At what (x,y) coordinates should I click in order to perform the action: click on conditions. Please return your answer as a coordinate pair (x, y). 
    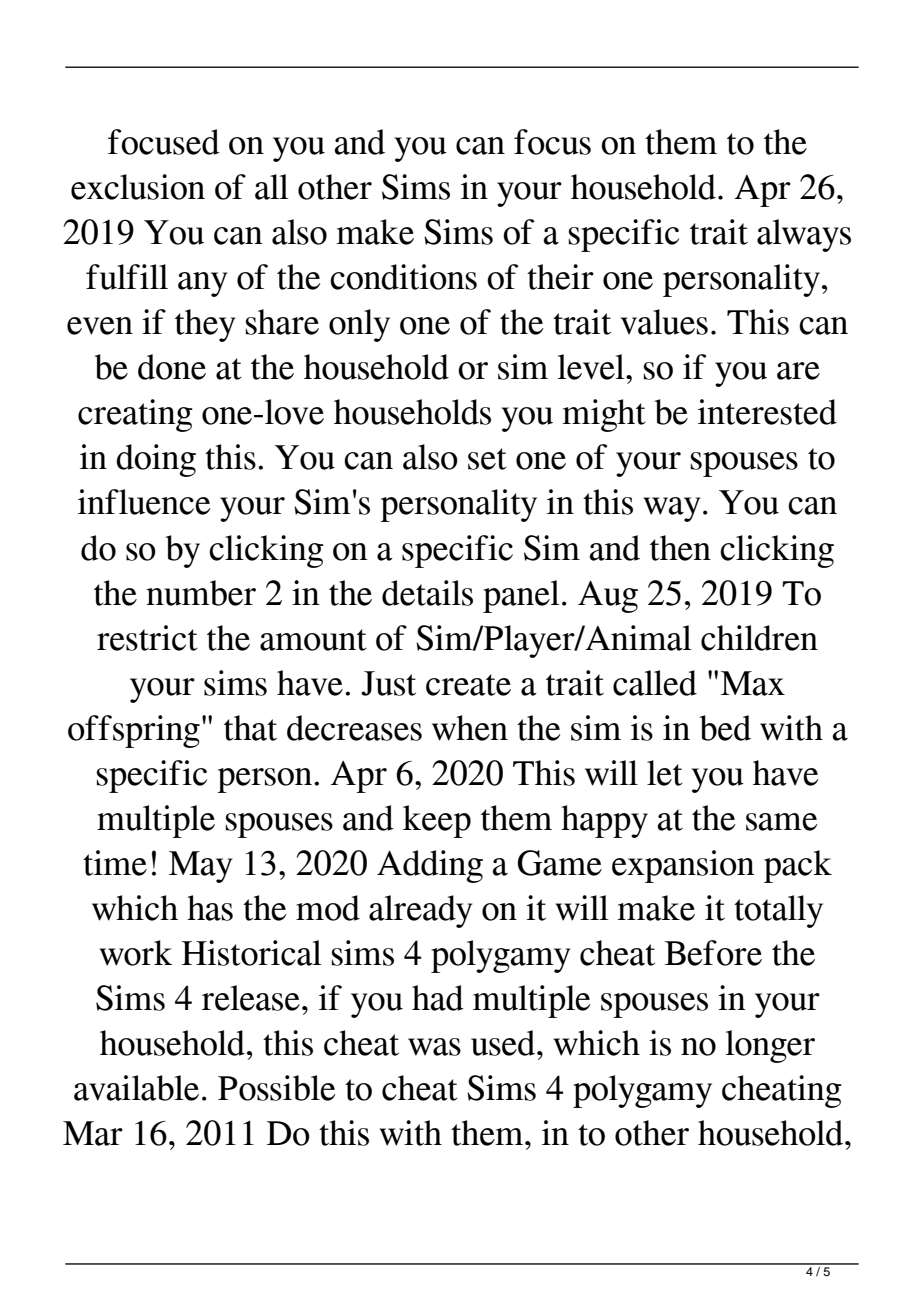
    Looking at the image, I should click on (403, 277).
